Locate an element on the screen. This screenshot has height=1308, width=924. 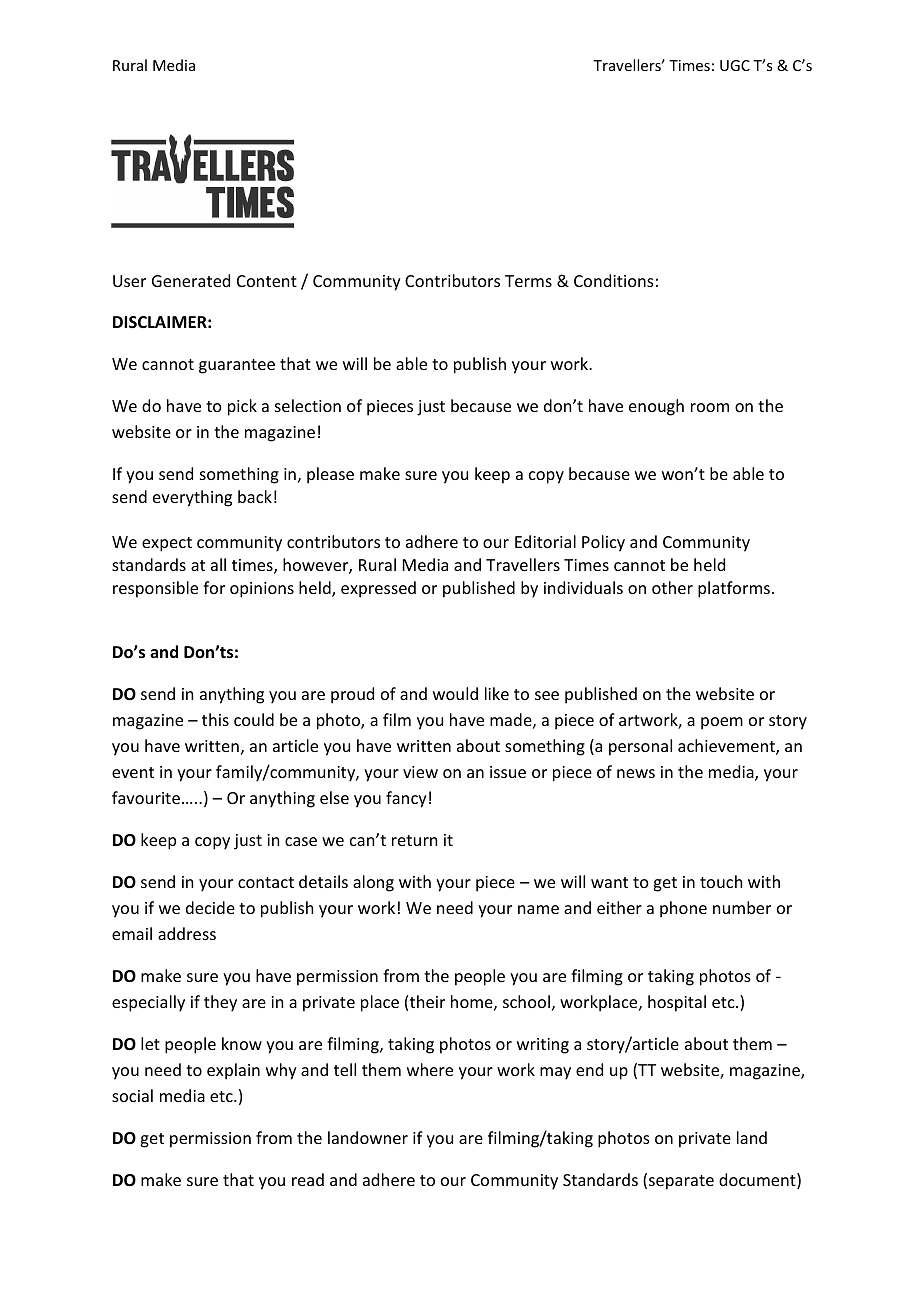
explain is located at coordinates (233, 1071).
